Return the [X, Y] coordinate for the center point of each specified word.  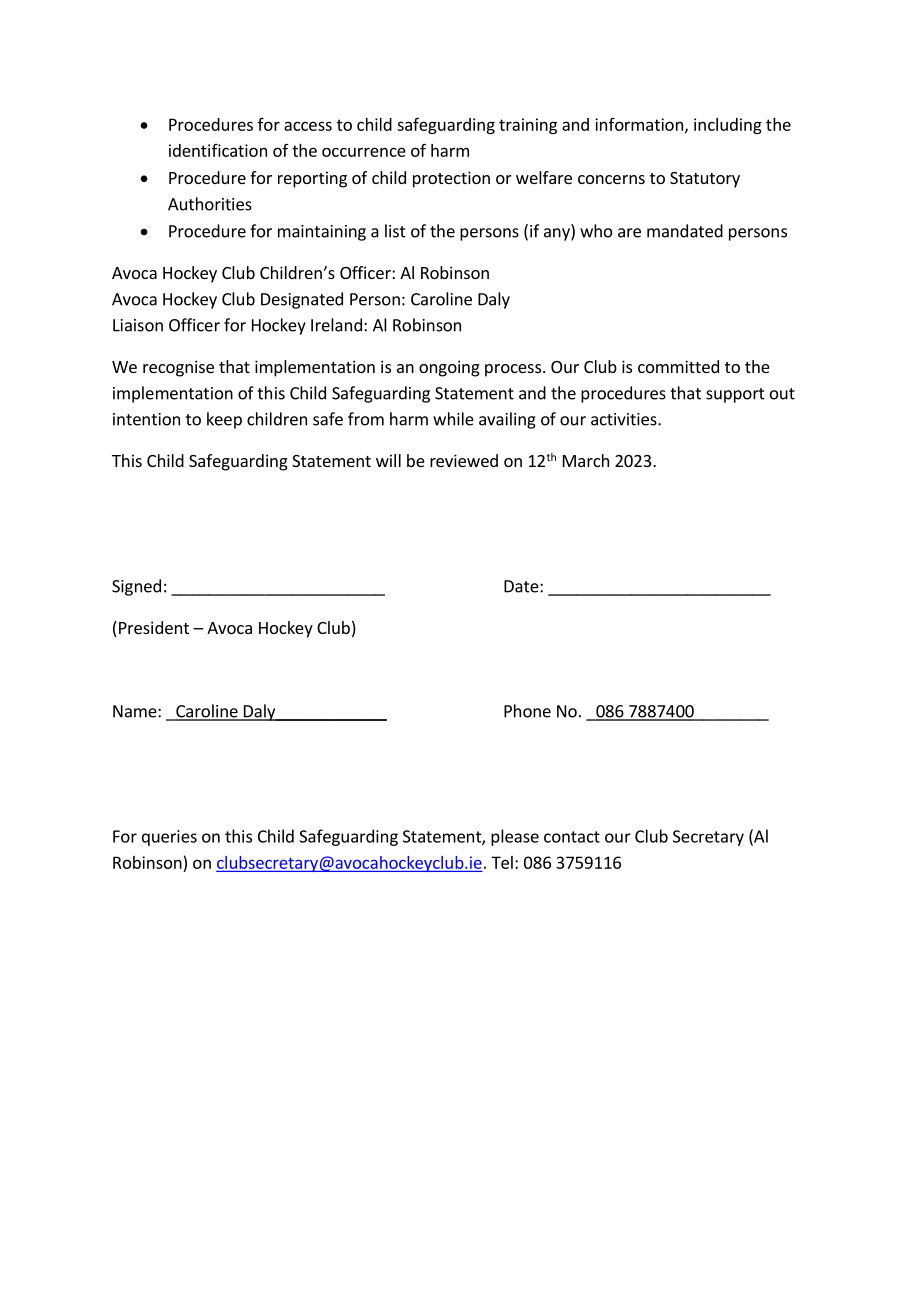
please [515, 837]
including [728, 126]
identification [218, 150]
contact [572, 837]
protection [451, 179]
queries [169, 838]
